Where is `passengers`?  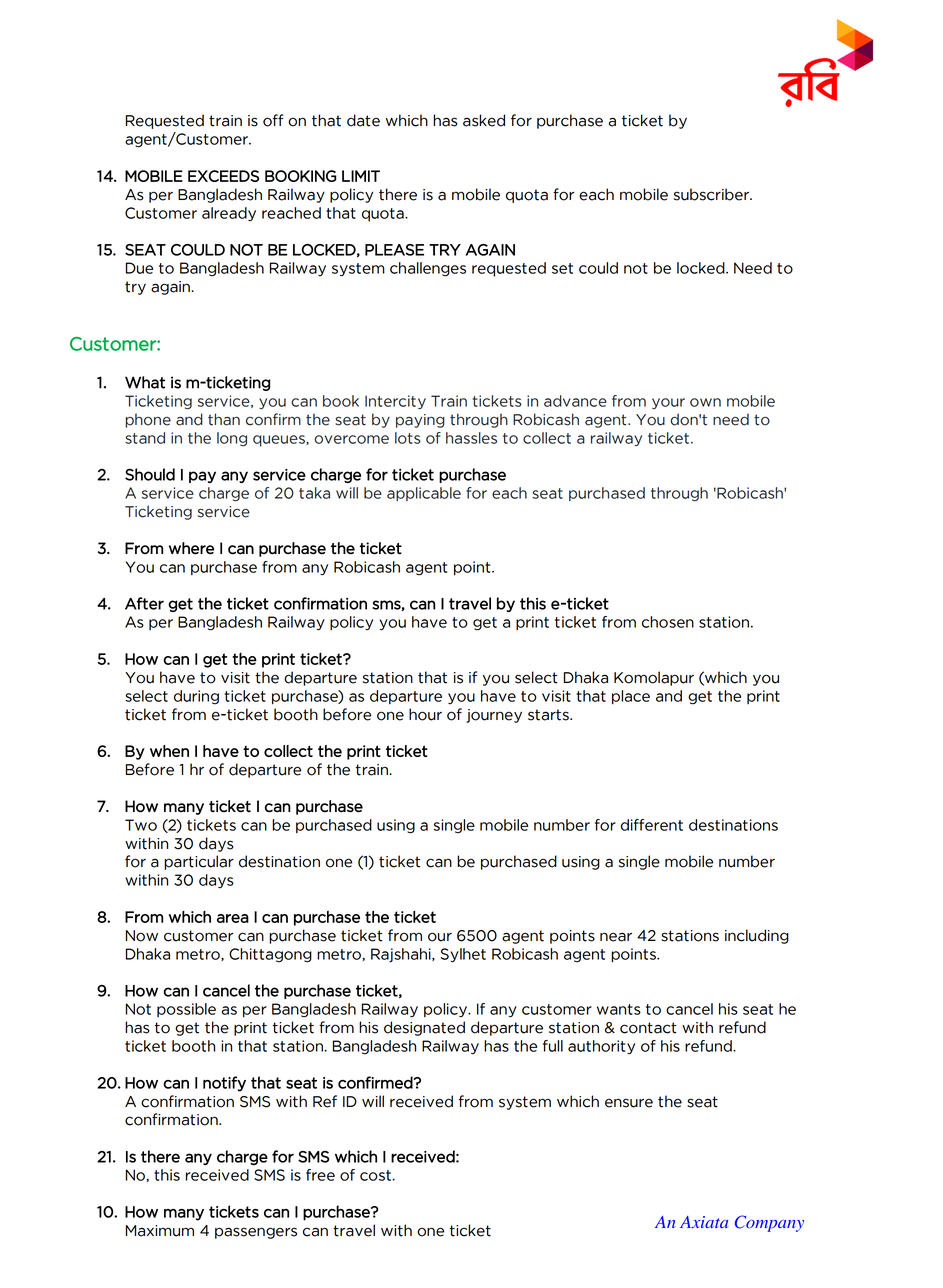
passengers is located at coordinates (256, 1233).
